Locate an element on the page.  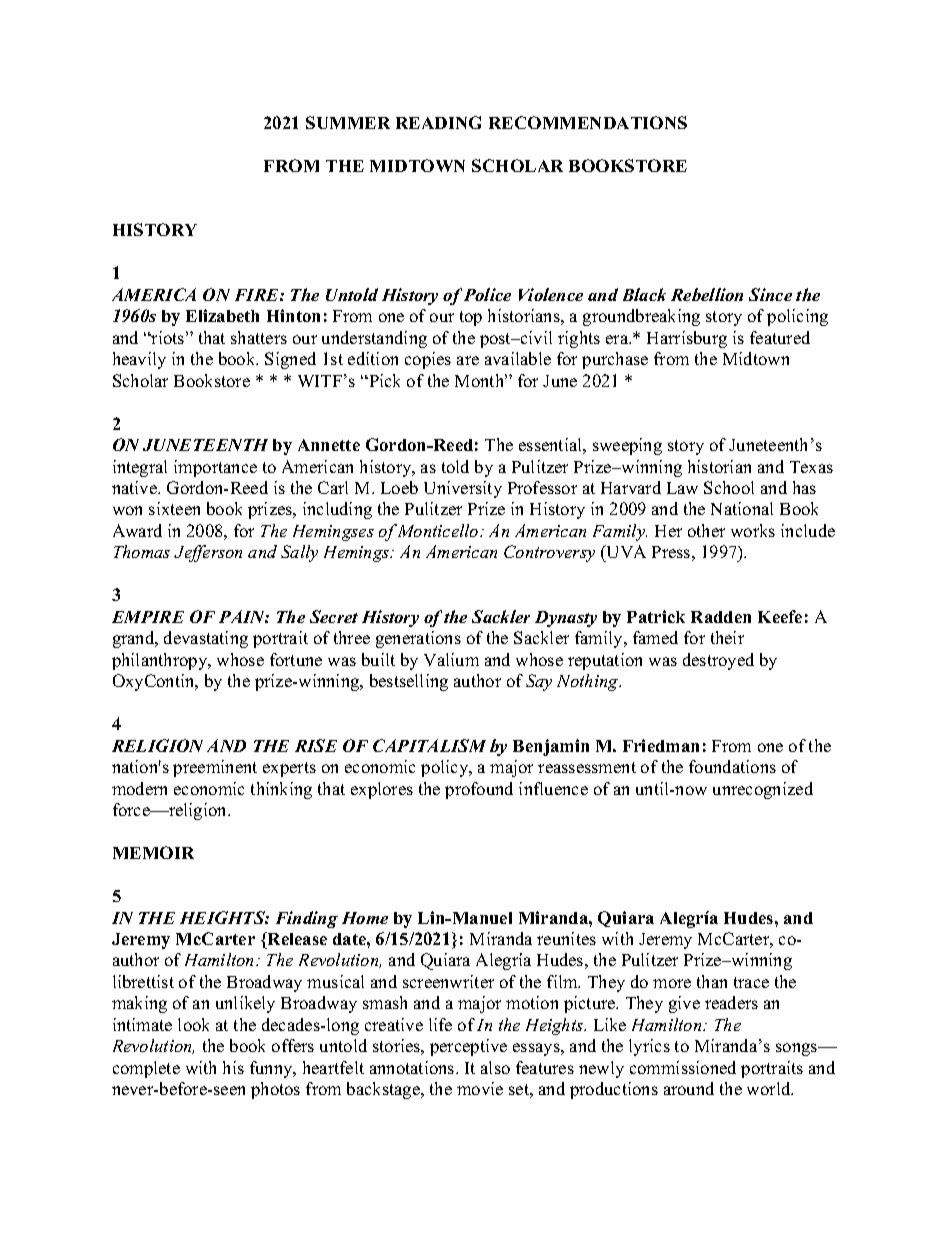
policy is located at coordinates (446, 768).
